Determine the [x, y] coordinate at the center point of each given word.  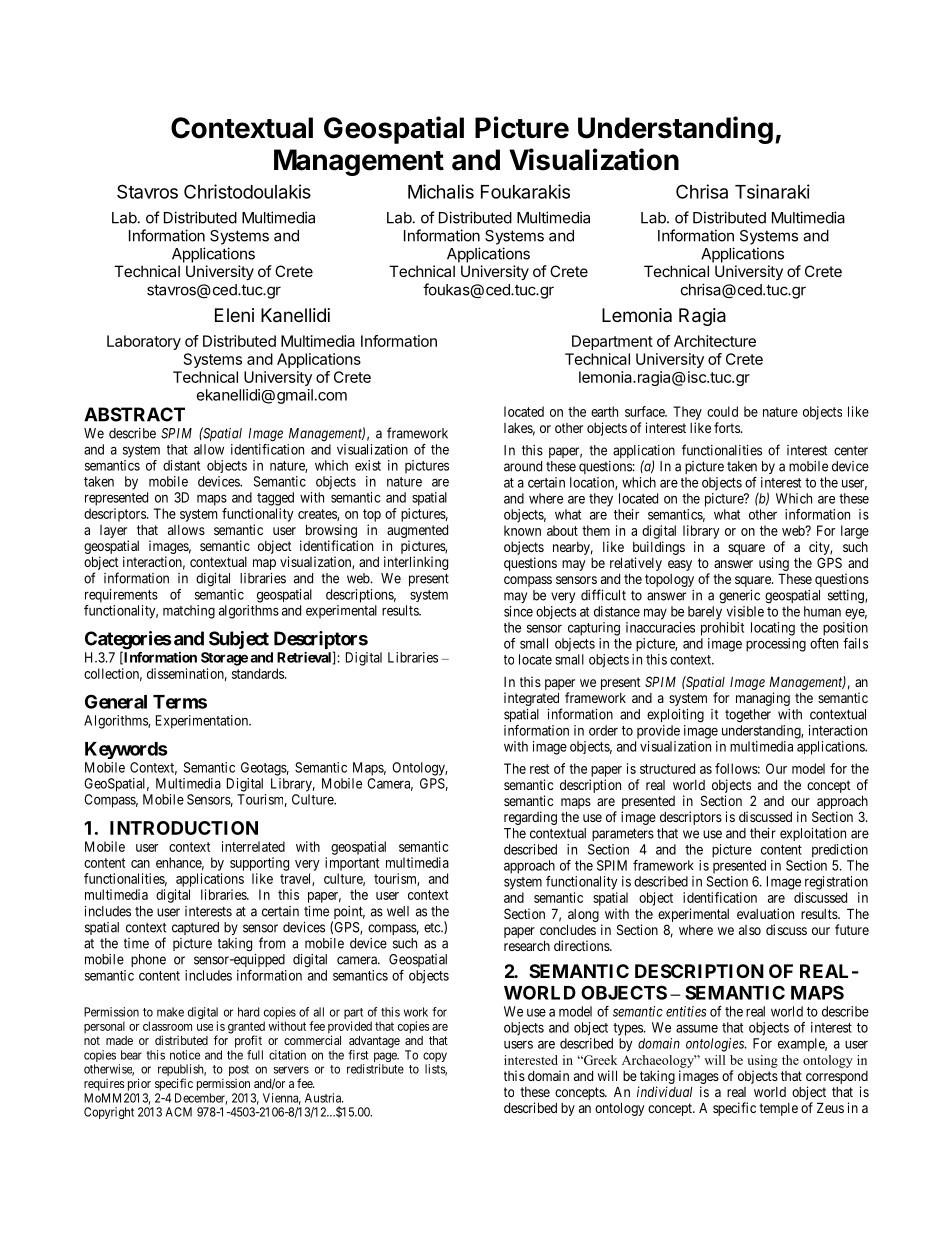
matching [189, 612]
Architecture [715, 341]
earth [604, 411]
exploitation [813, 834]
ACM [178, 1112]
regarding [530, 818]
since [518, 611]
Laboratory [144, 342]
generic [739, 597]
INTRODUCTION [184, 828]
